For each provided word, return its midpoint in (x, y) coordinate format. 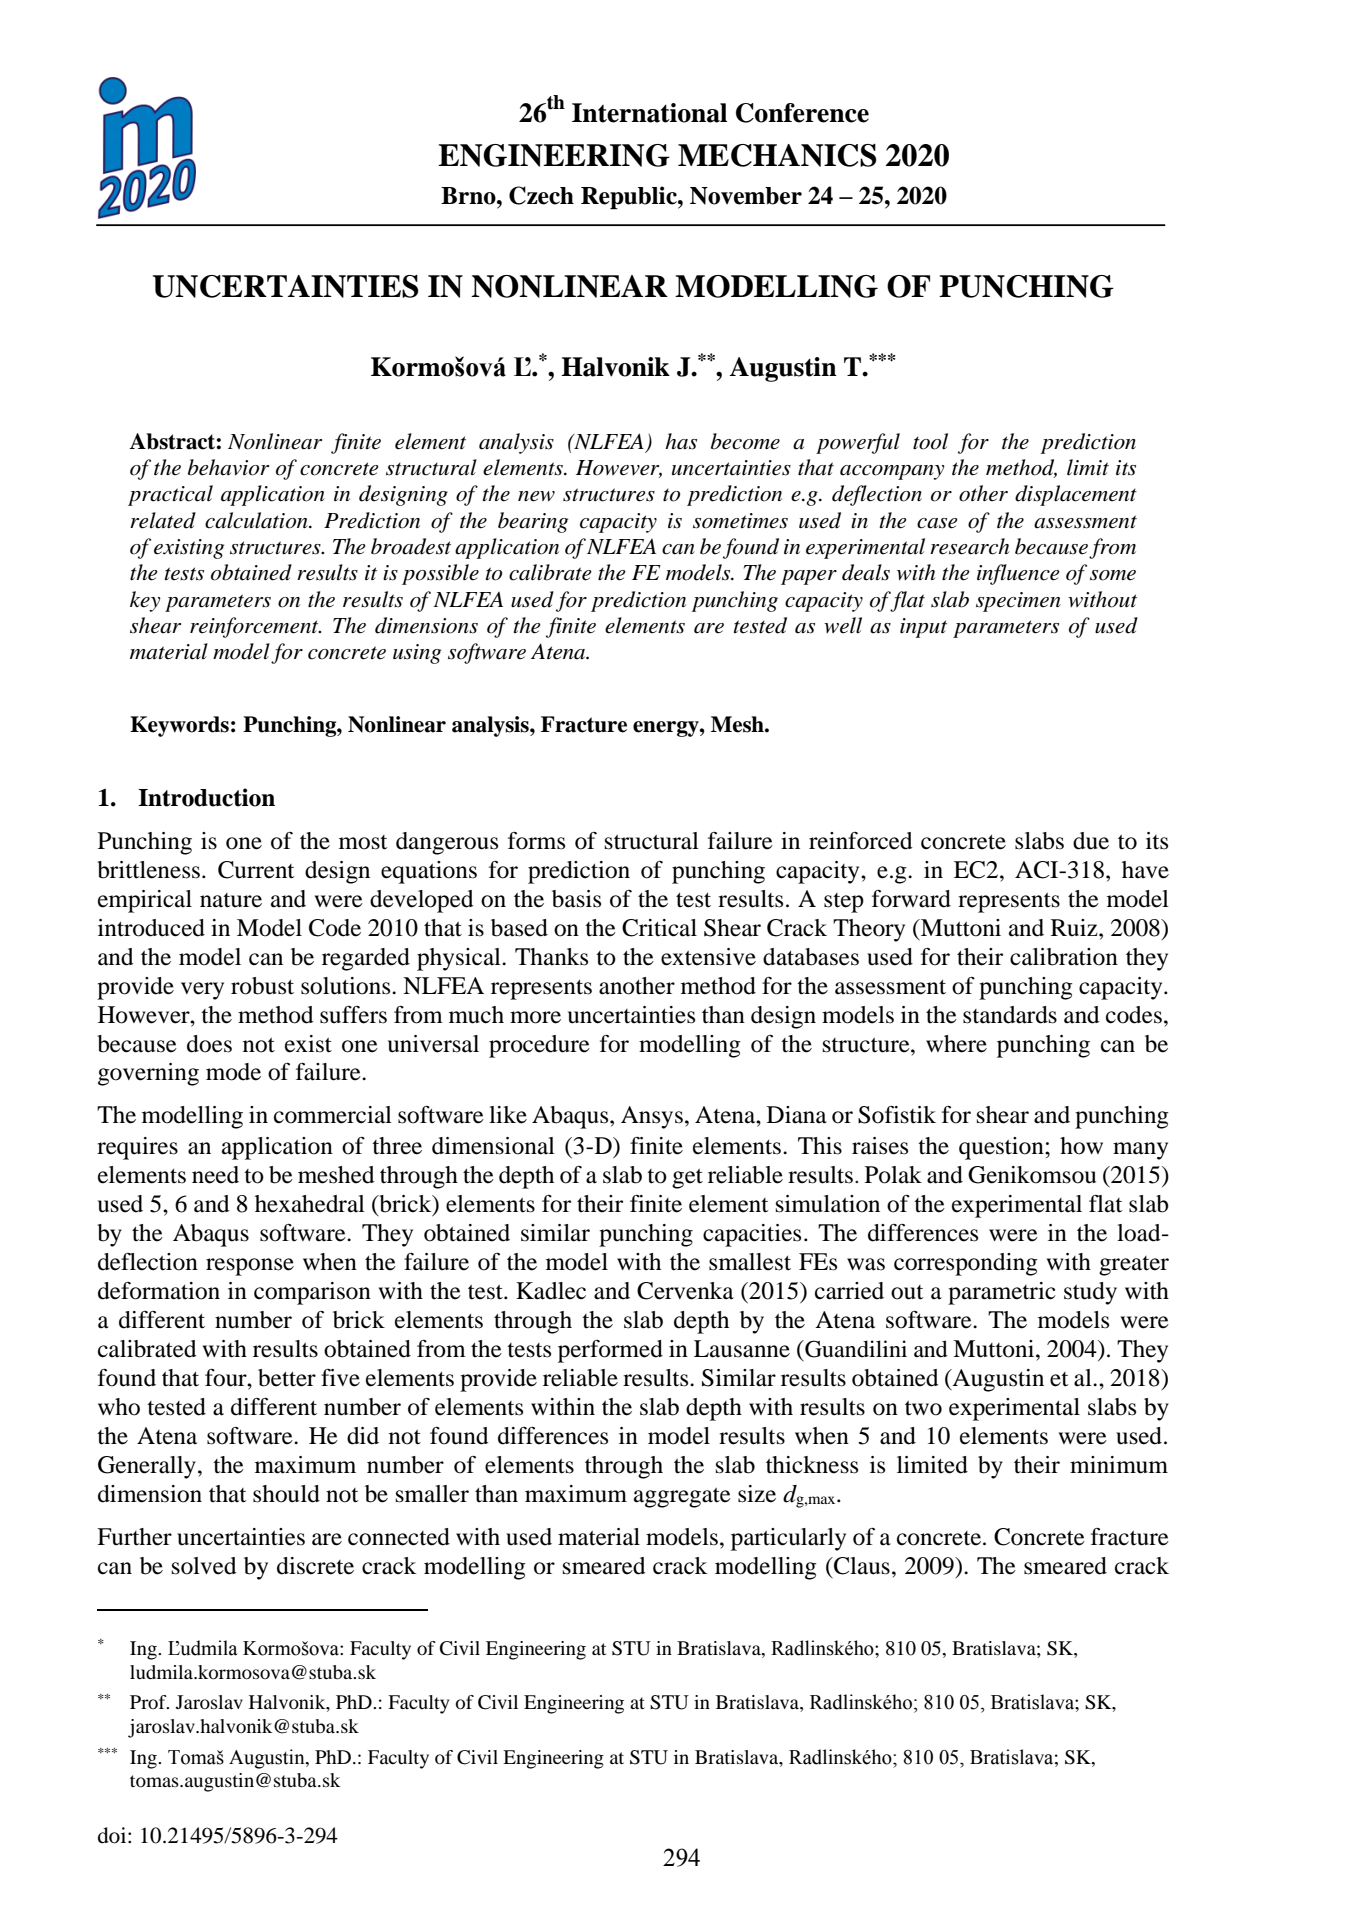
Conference (802, 113)
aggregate (682, 1498)
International (649, 113)
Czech (541, 195)
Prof (149, 1702)
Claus (861, 1566)
